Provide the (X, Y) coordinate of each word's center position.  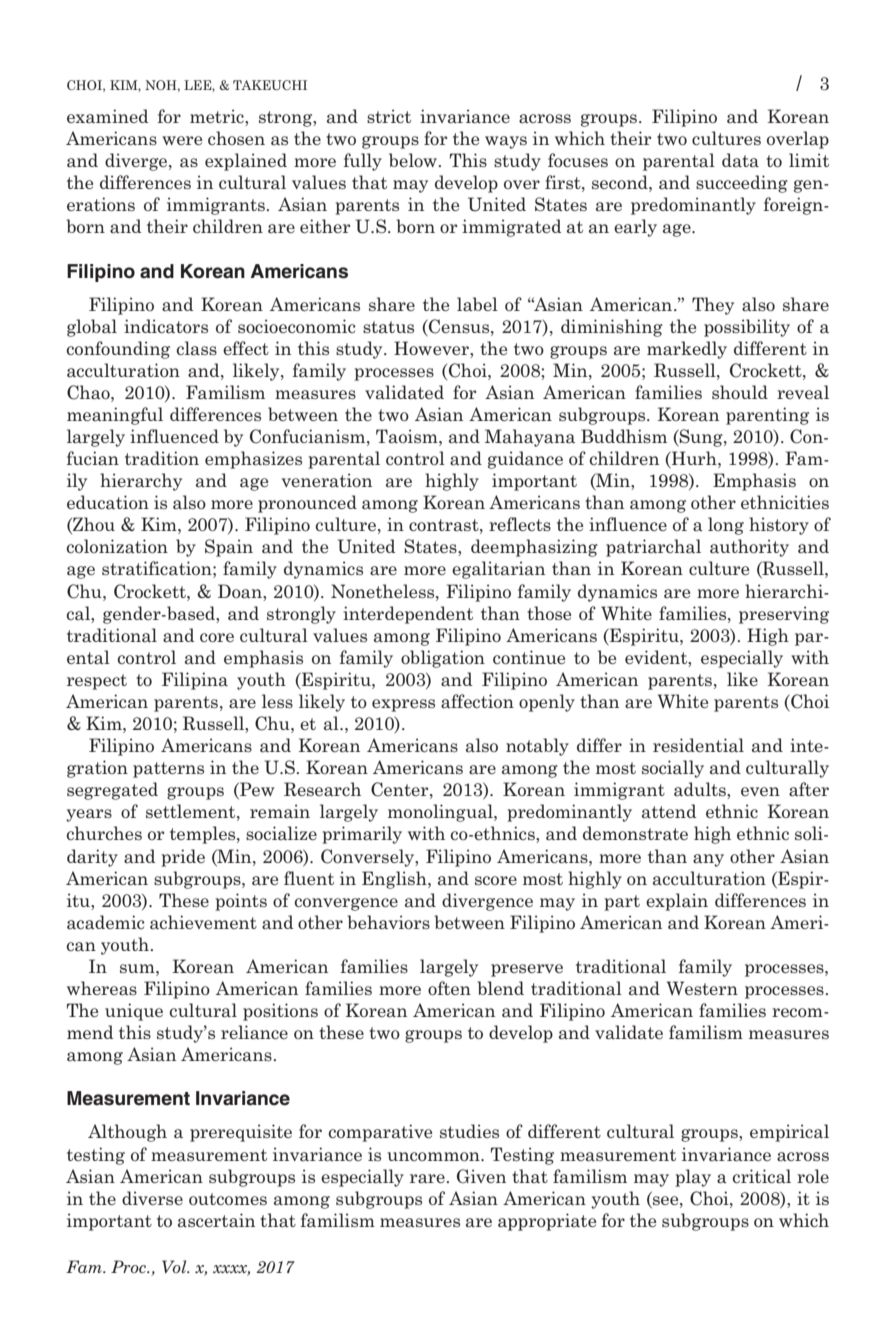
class (197, 348)
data (740, 160)
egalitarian (498, 570)
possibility (747, 328)
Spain (229, 548)
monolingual (441, 813)
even (760, 791)
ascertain (216, 1220)
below (414, 160)
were (182, 140)
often (449, 988)
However (432, 348)
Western (702, 988)
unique (134, 1012)
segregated (112, 791)
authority (749, 548)
